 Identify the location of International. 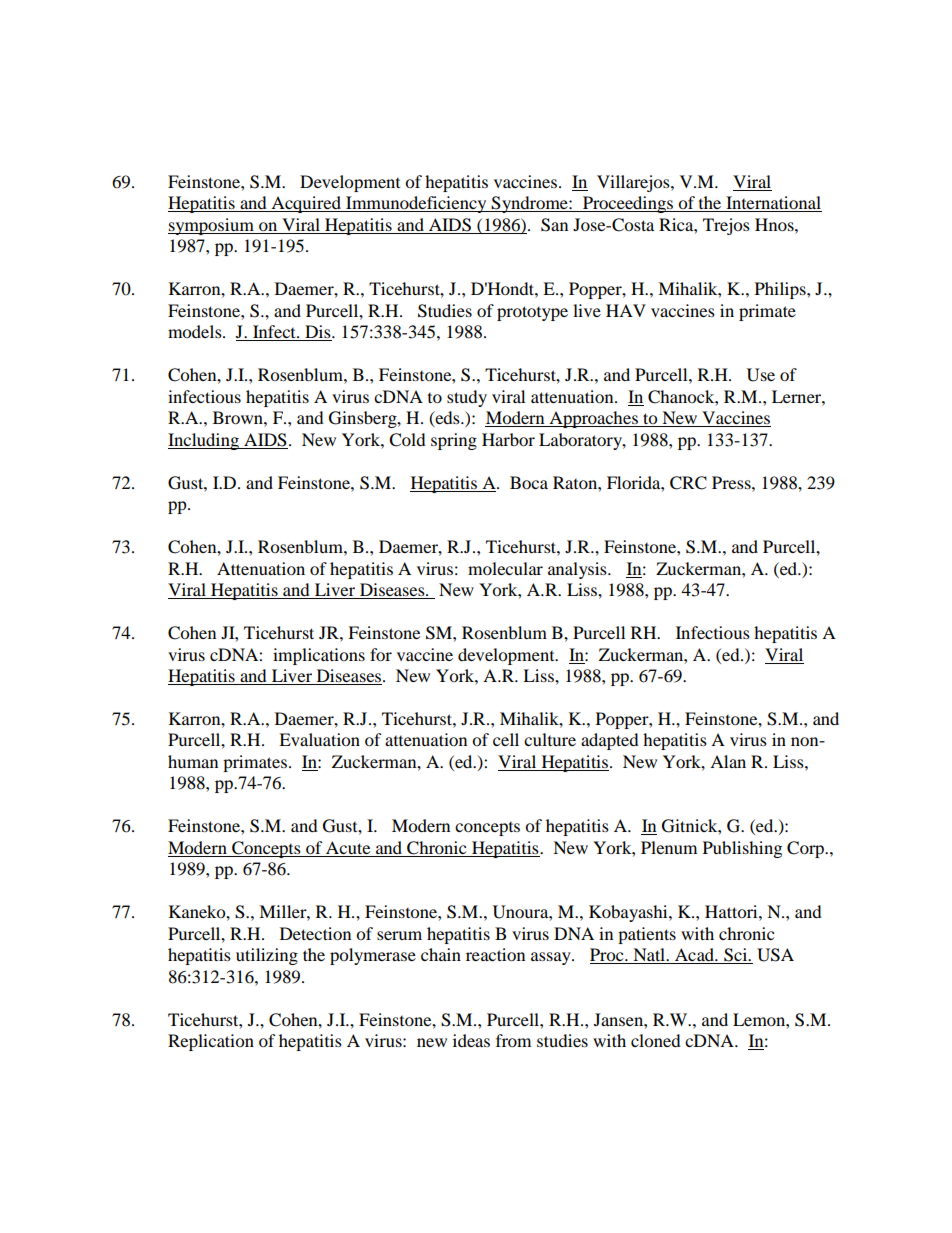
(773, 204).
